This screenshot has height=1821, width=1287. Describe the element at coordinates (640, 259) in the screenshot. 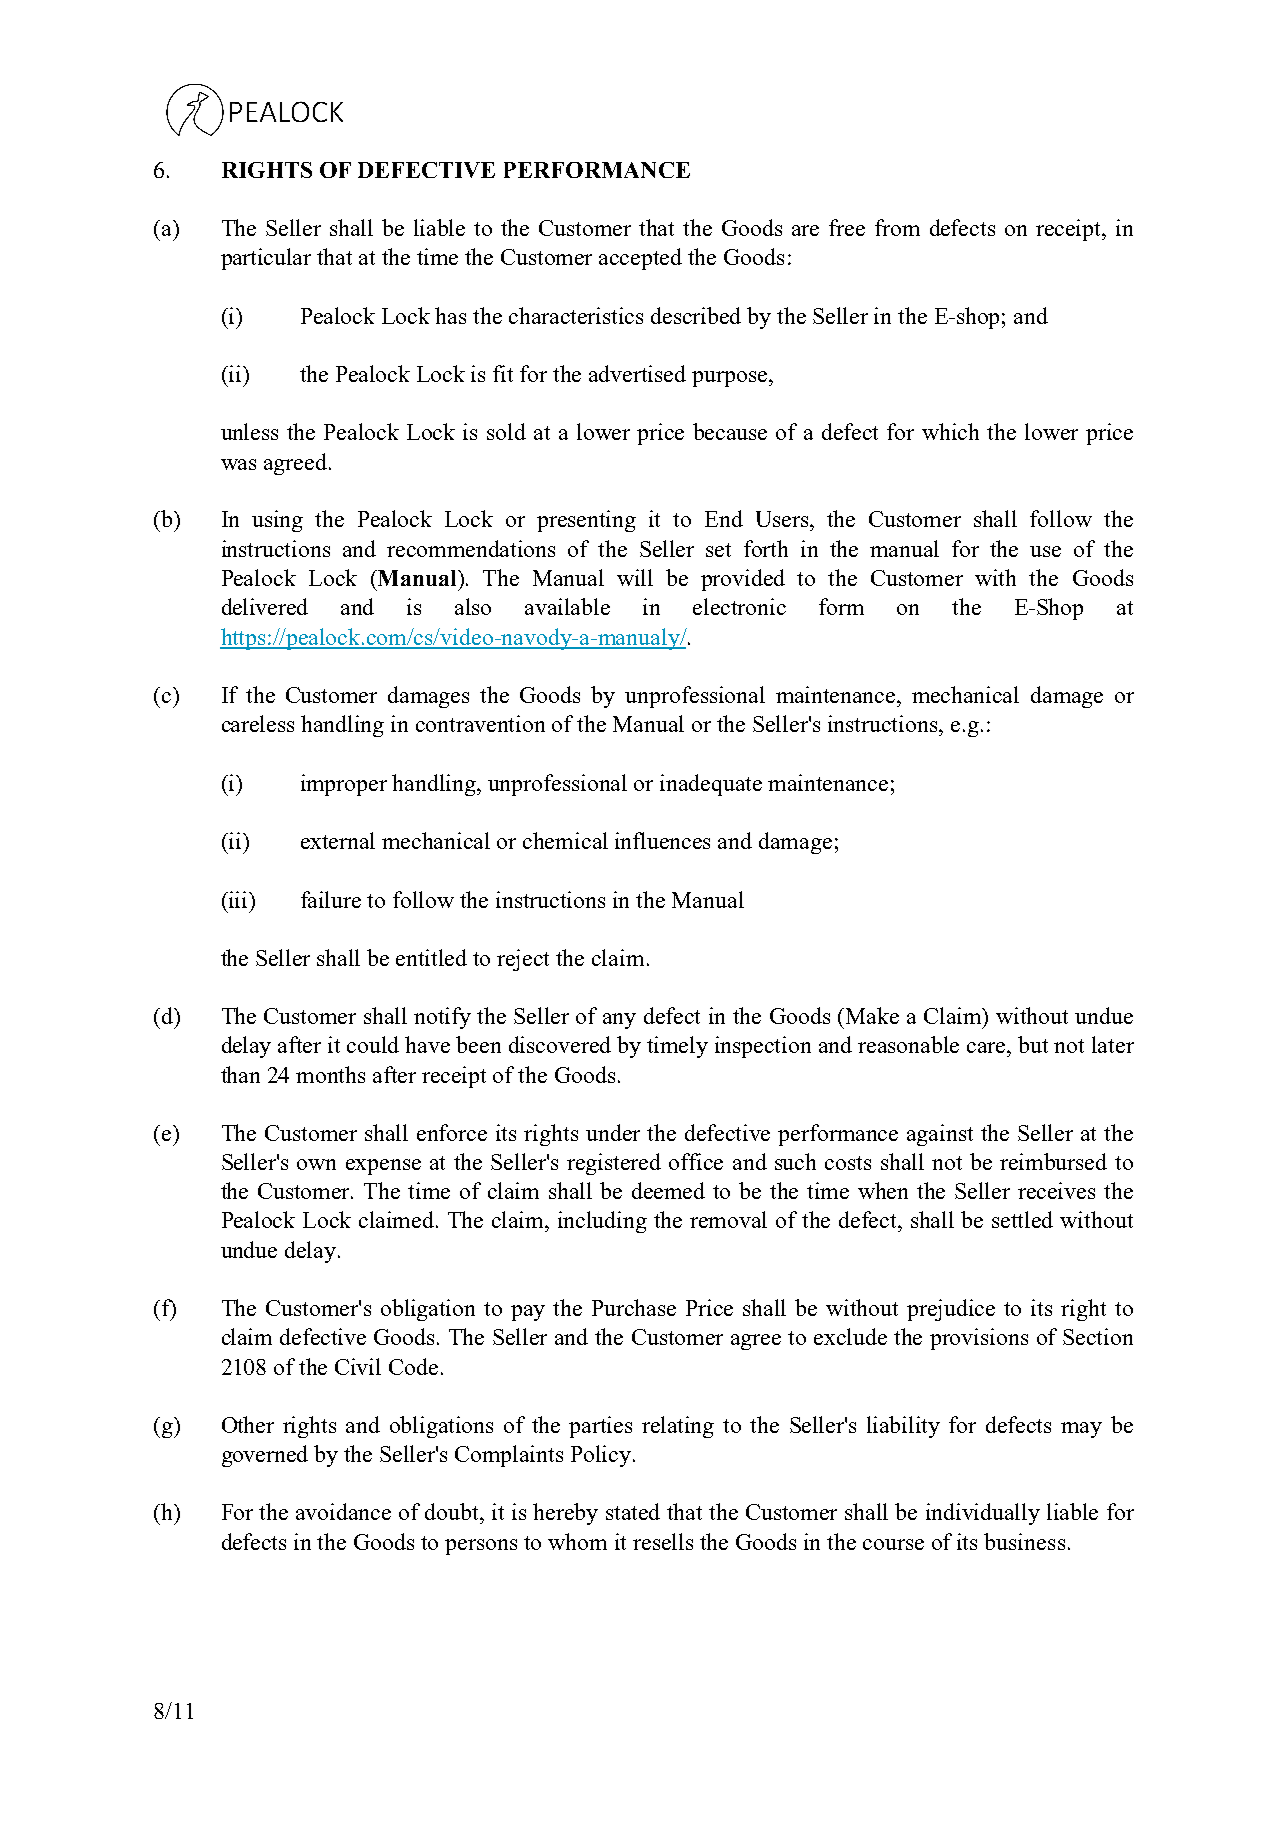

I see `accepted` at that location.
